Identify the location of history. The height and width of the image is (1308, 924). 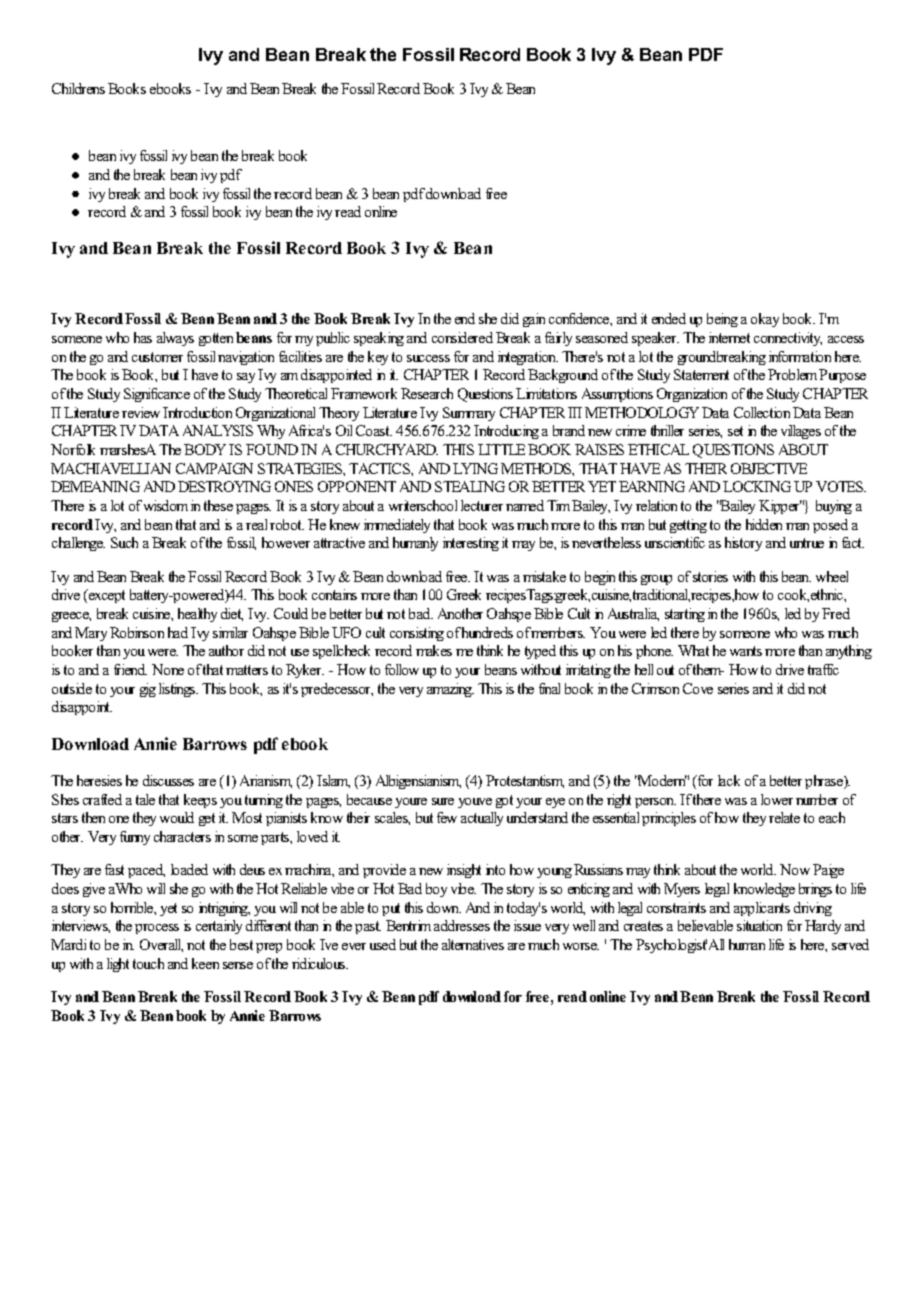
(743, 544).
